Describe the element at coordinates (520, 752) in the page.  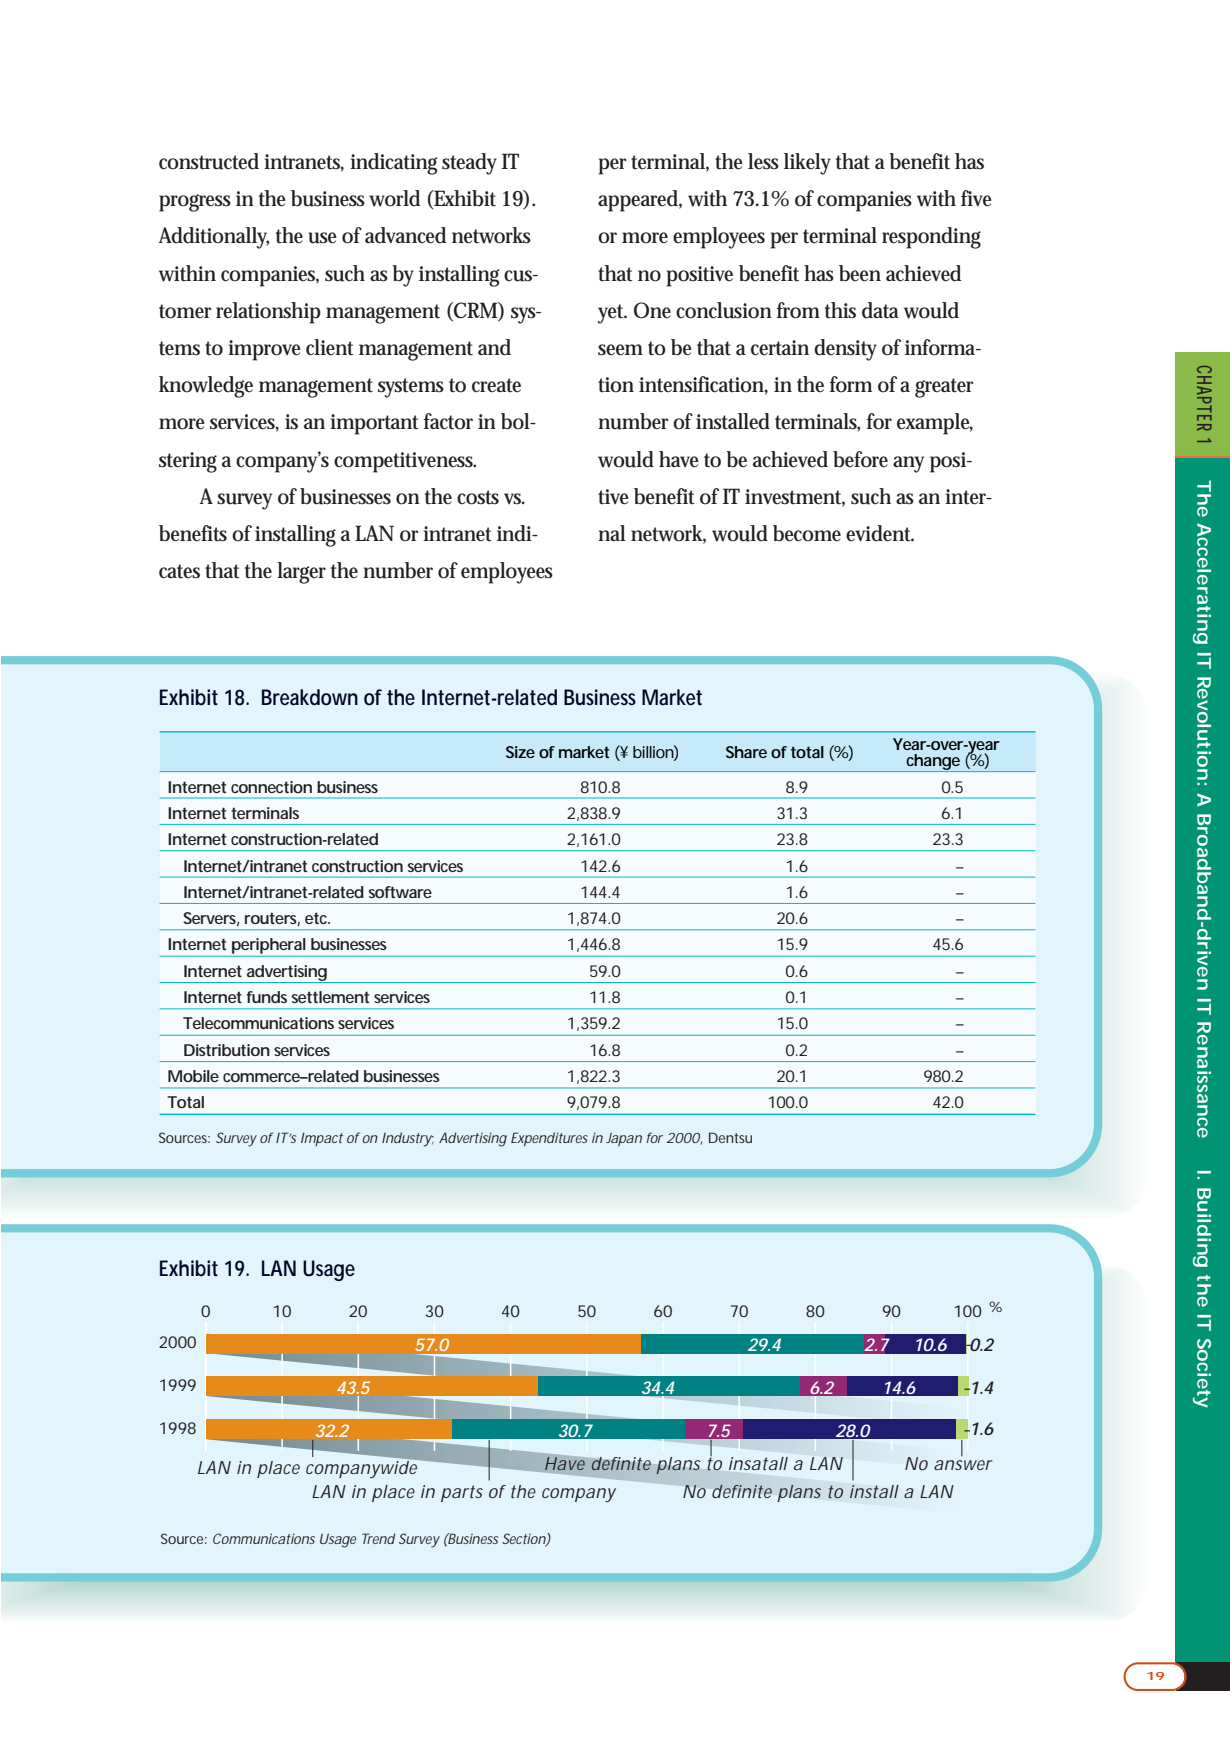
I see `Size` at that location.
